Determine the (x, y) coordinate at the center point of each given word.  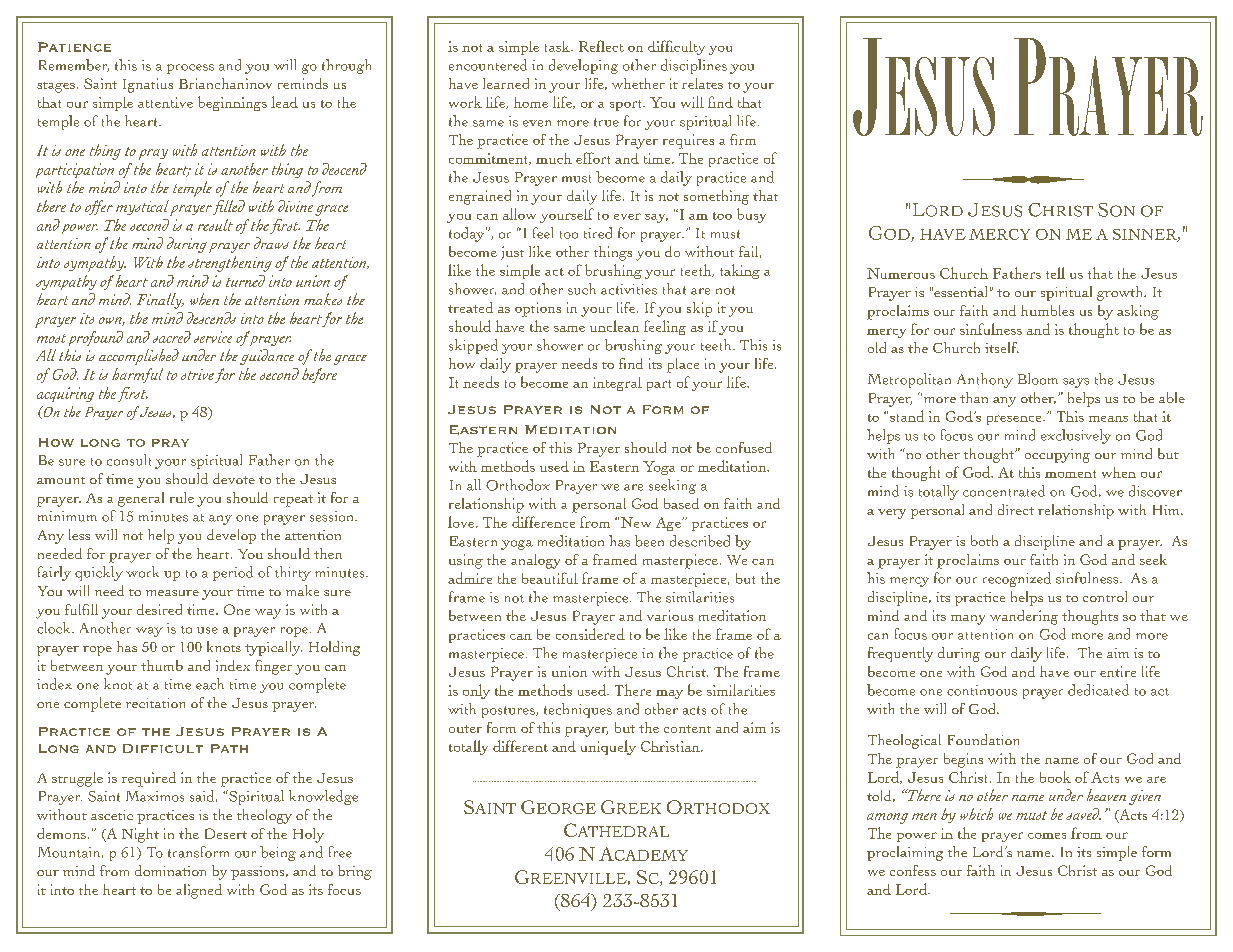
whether (638, 83)
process (190, 69)
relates (702, 83)
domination (170, 870)
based (681, 503)
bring (355, 872)
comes (1047, 836)
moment (1070, 474)
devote (234, 478)
